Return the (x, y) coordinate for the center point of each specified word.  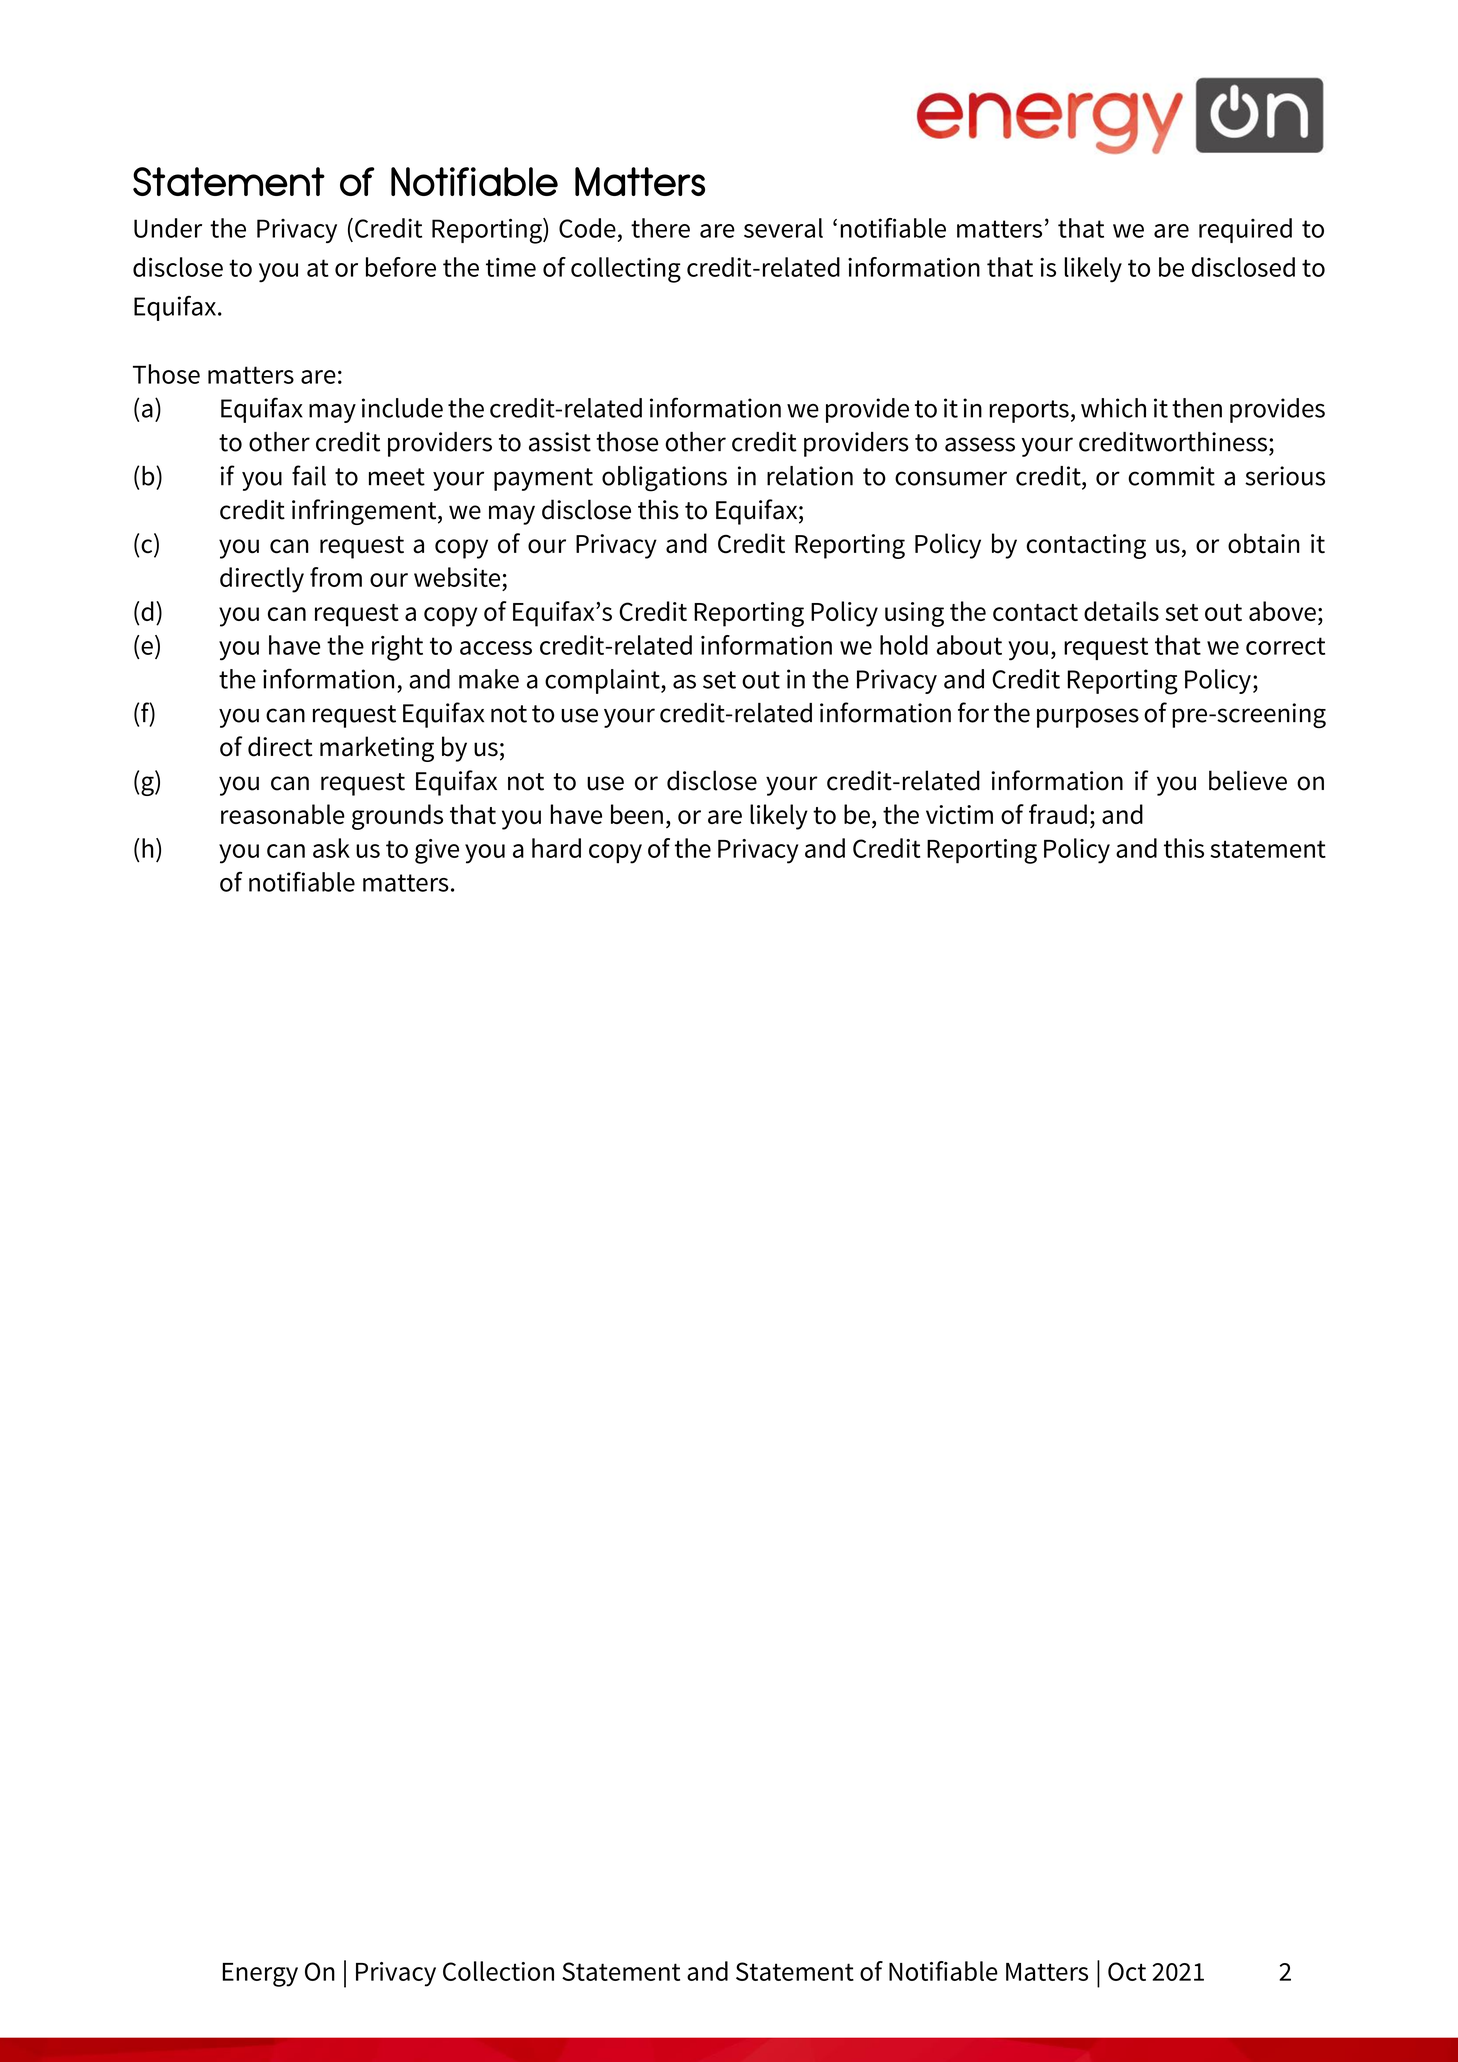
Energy (260, 1975)
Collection (498, 1971)
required (1245, 230)
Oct (1127, 1971)
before (401, 267)
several (783, 228)
